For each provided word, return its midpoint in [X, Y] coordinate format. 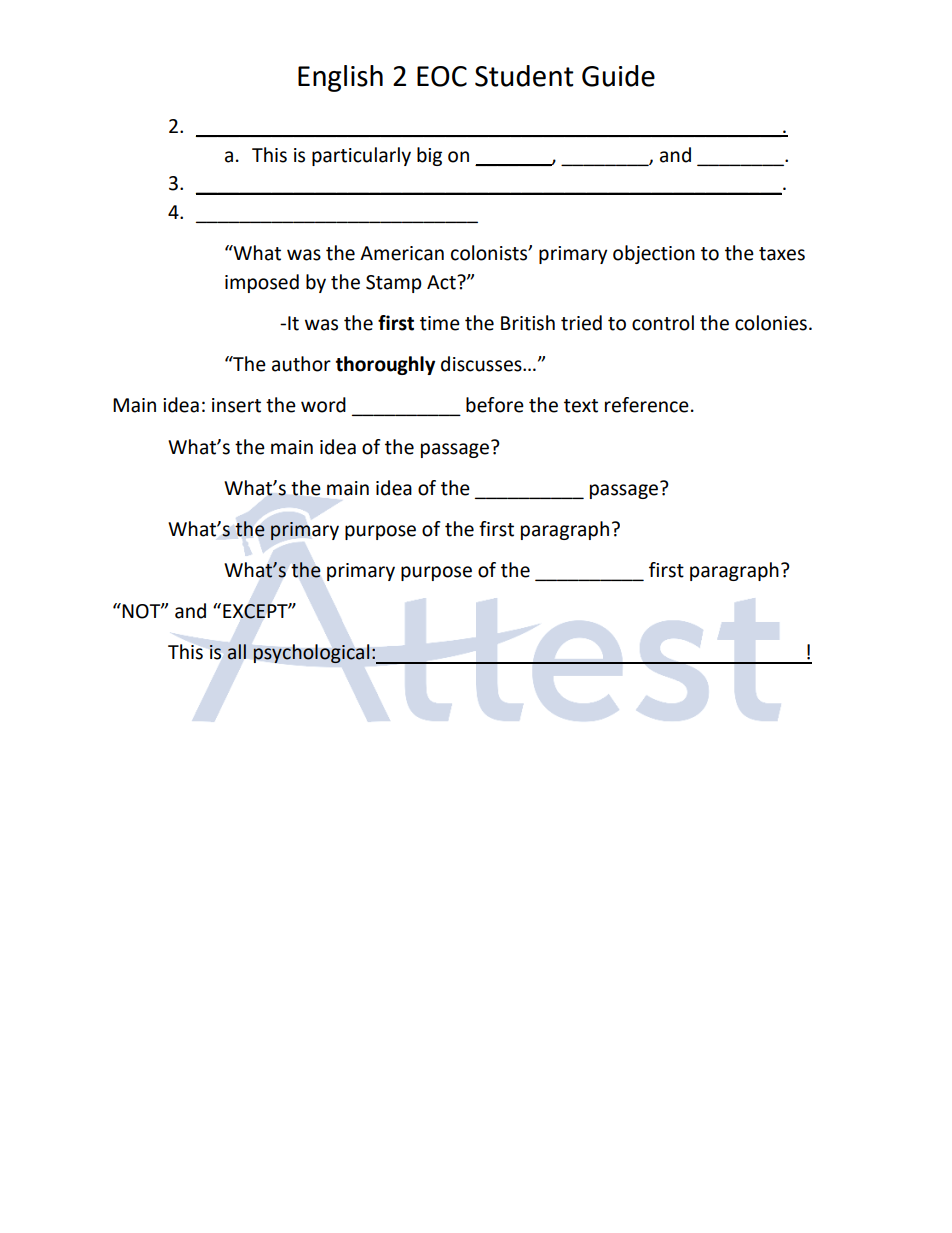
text [581, 406]
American [402, 253]
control [663, 323]
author [301, 364]
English [340, 78]
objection [654, 254]
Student [524, 76]
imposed [262, 283]
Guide [618, 76]
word [323, 405]
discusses [482, 364]
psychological [311, 654]
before [495, 405]
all [237, 652]
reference [647, 405]
